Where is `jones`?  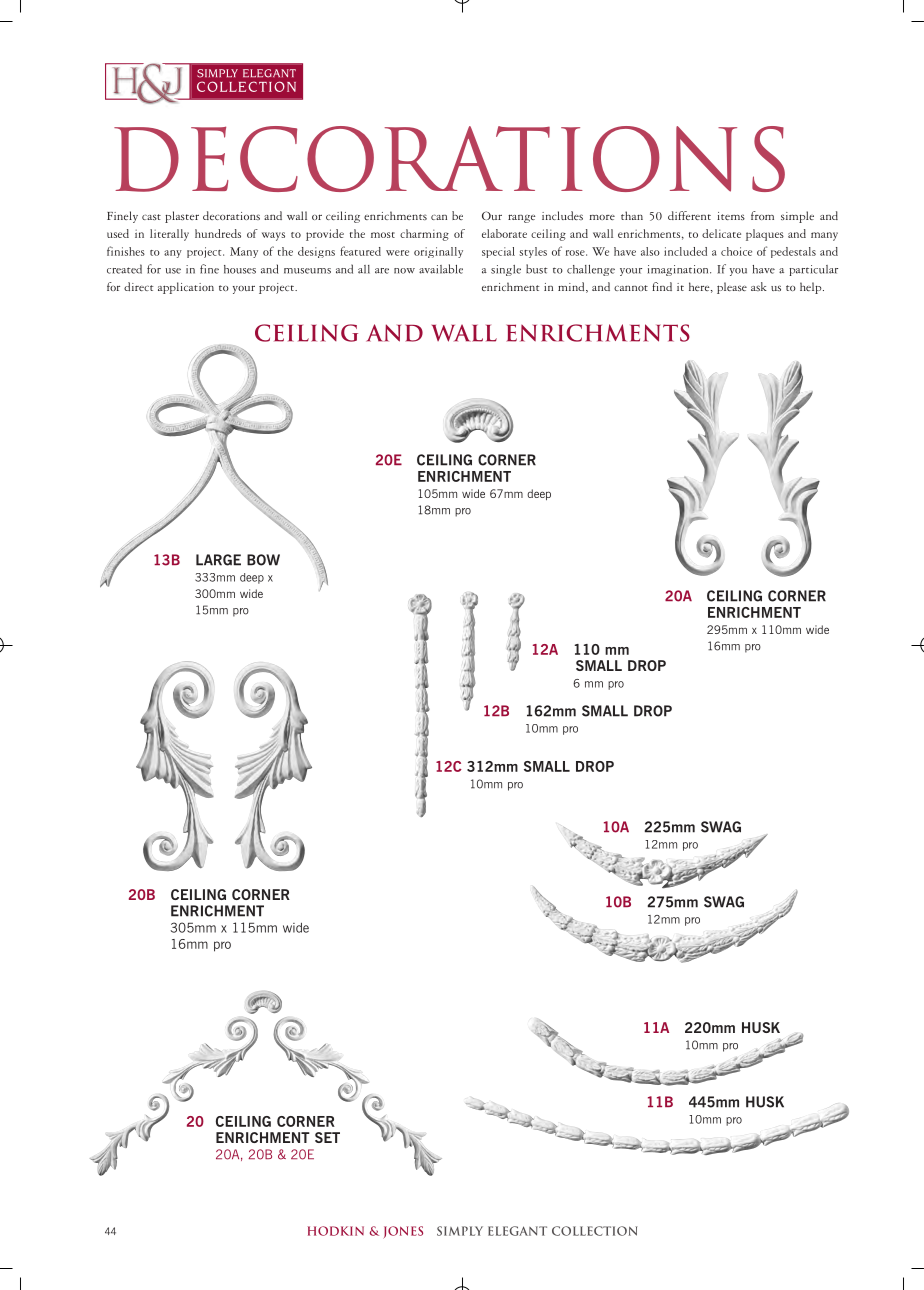
jones is located at coordinates (403, 1232).
